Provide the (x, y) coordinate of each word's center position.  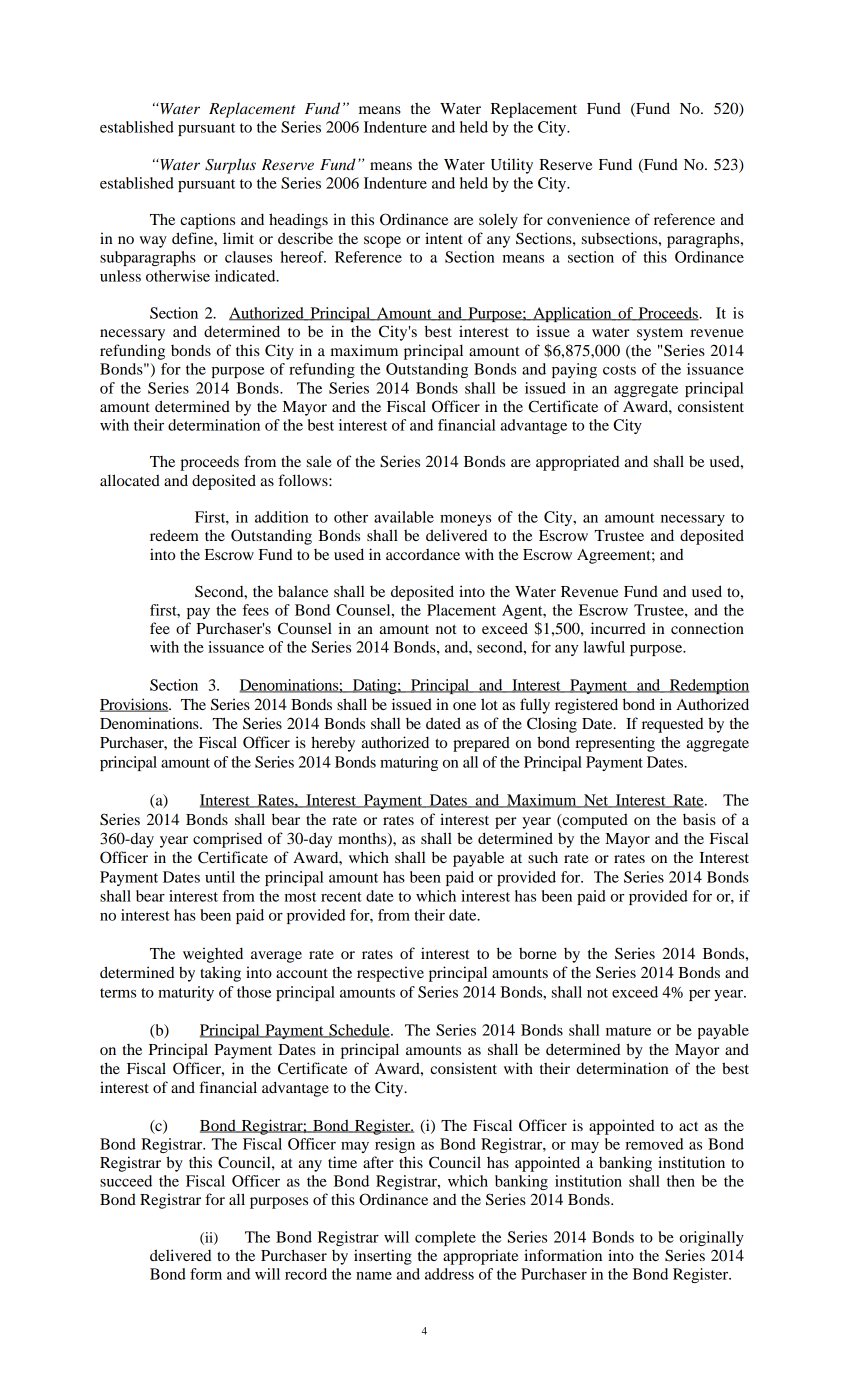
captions (207, 221)
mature (628, 1031)
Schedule (359, 1031)
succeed (126, 1181)
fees (256, 610)
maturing (409, 763)
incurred (618, 628)
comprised (227, 840)
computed (594, 821)
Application (572, 314)
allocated (130, 480)
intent (444, 238)
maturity (186, 993)
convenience (588, 219)
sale (319, 461)
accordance (423, 554)
